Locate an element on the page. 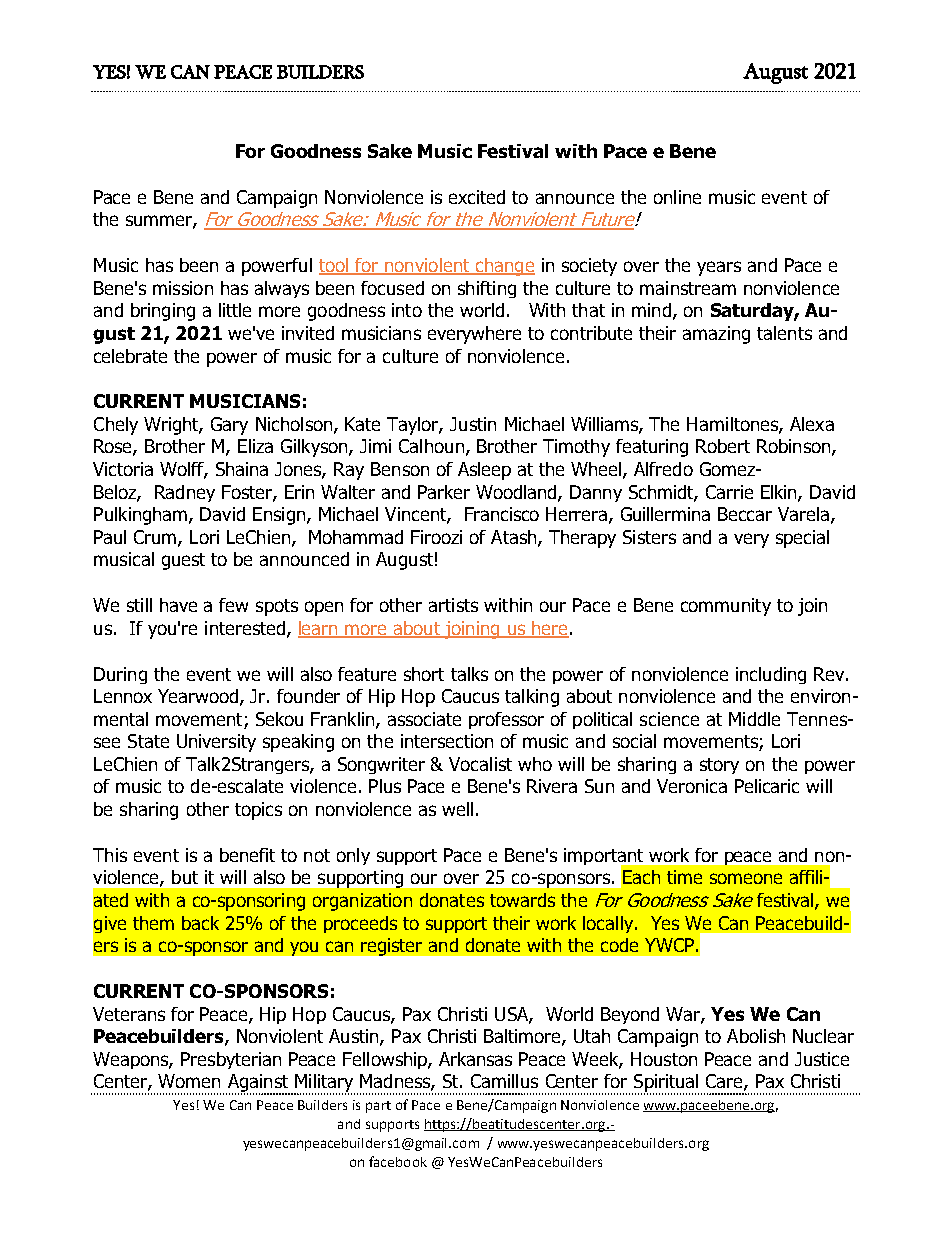 The width and height of the document is (952, 1233). years is located at coordinates (719, 268).
